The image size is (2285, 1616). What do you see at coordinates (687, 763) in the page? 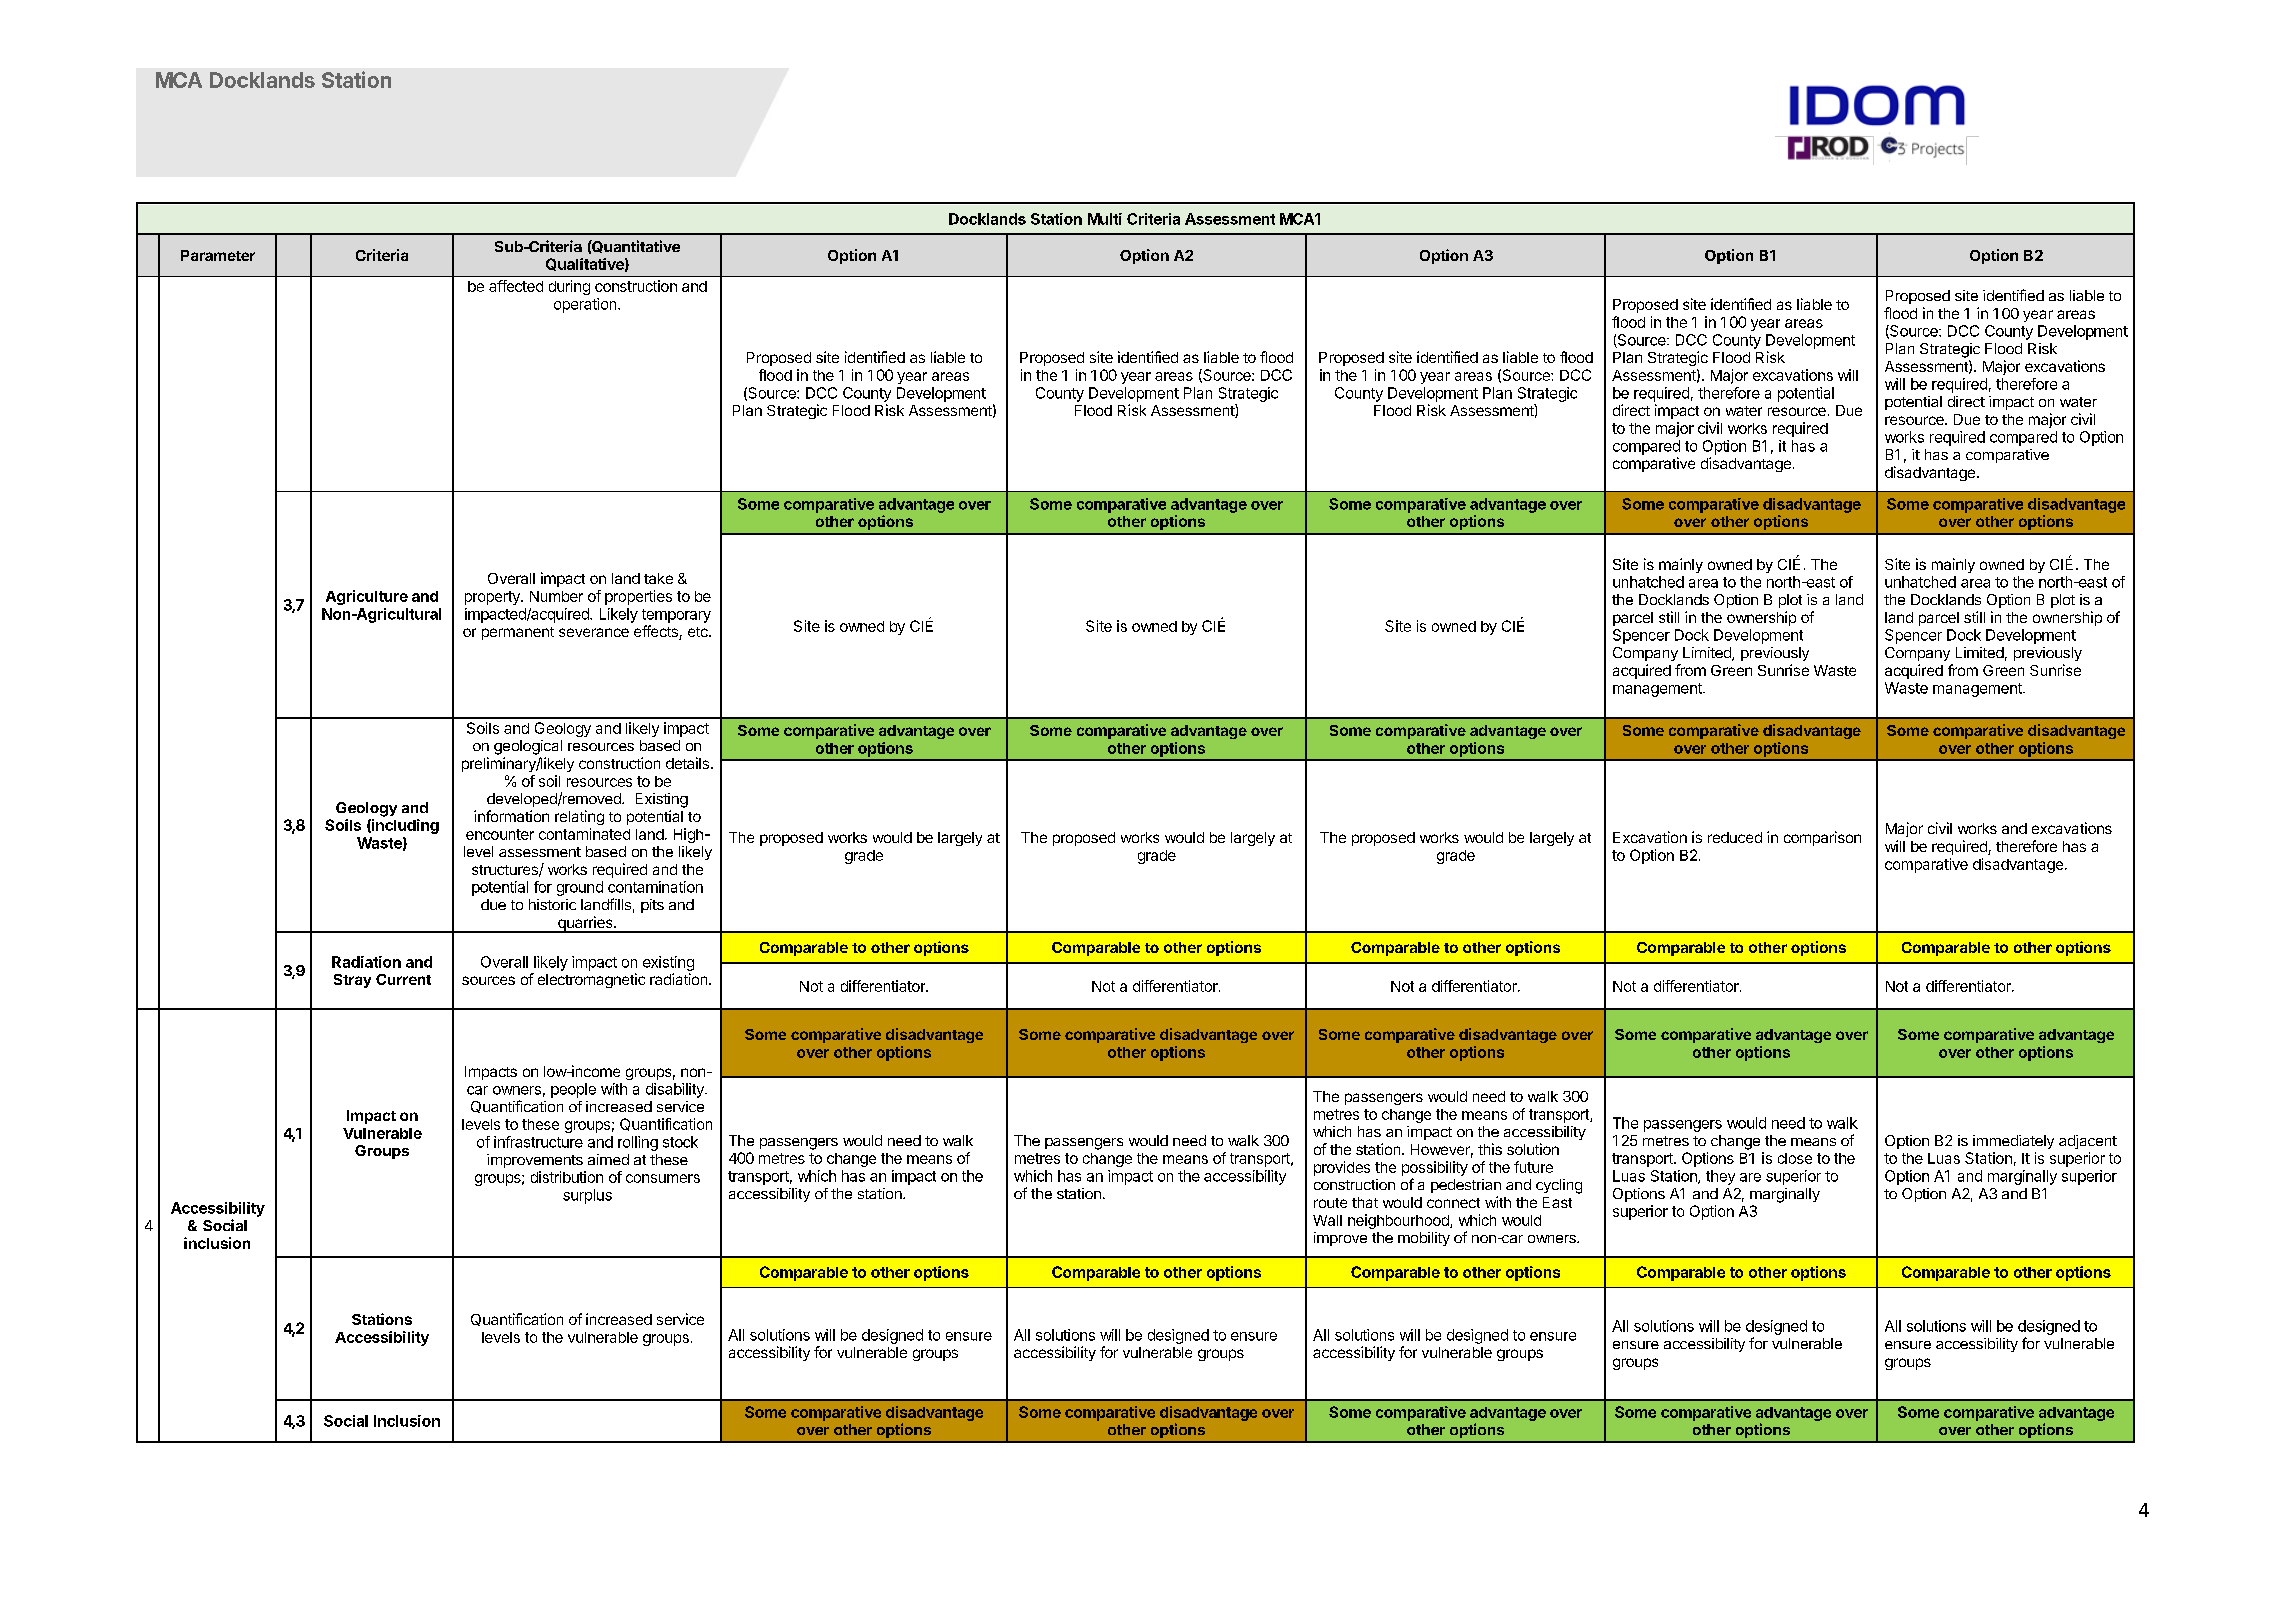
I see `details` at bounding box center [687, 763].
